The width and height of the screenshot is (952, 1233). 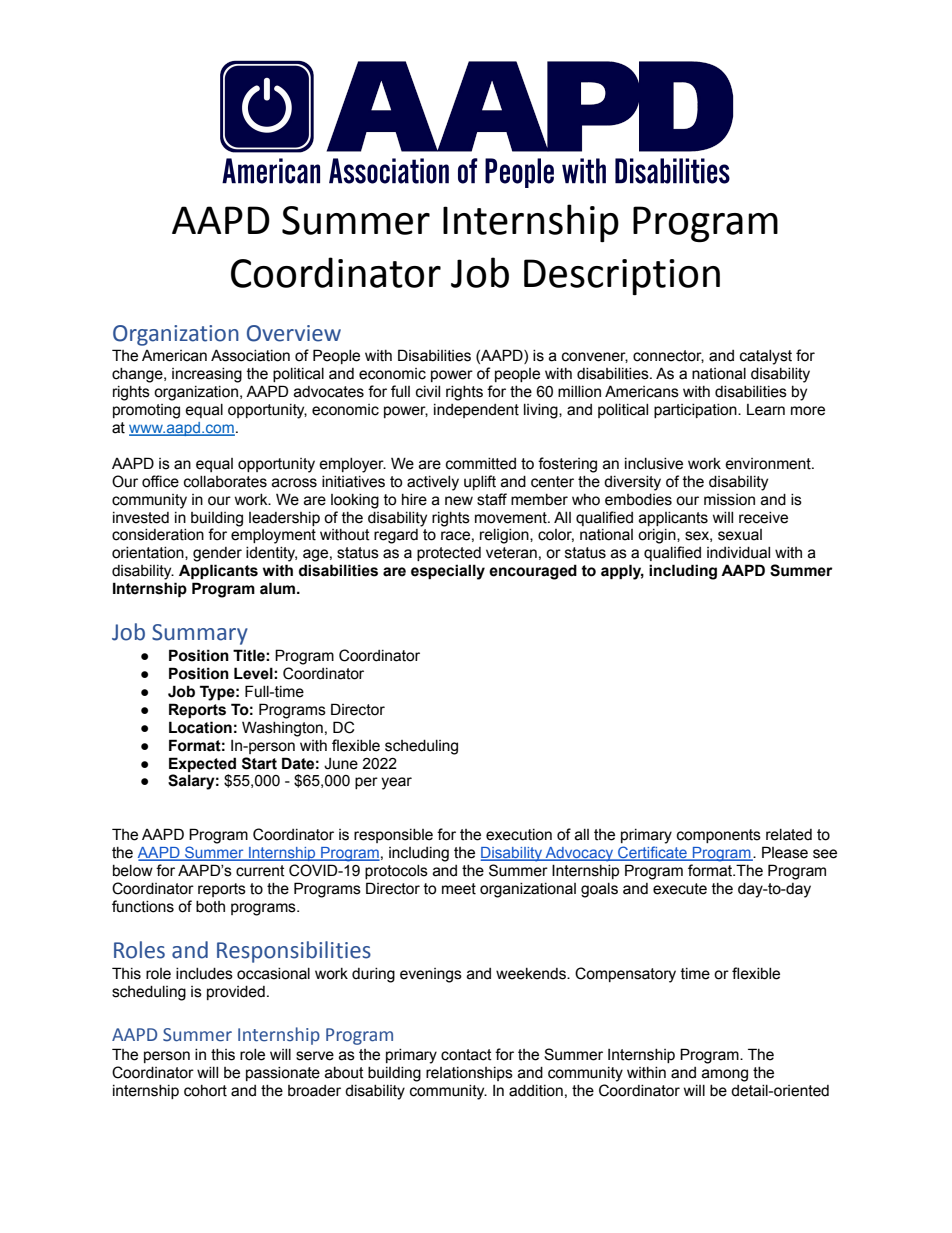 I want to click on catalyst, so click(x=766, y=357).
